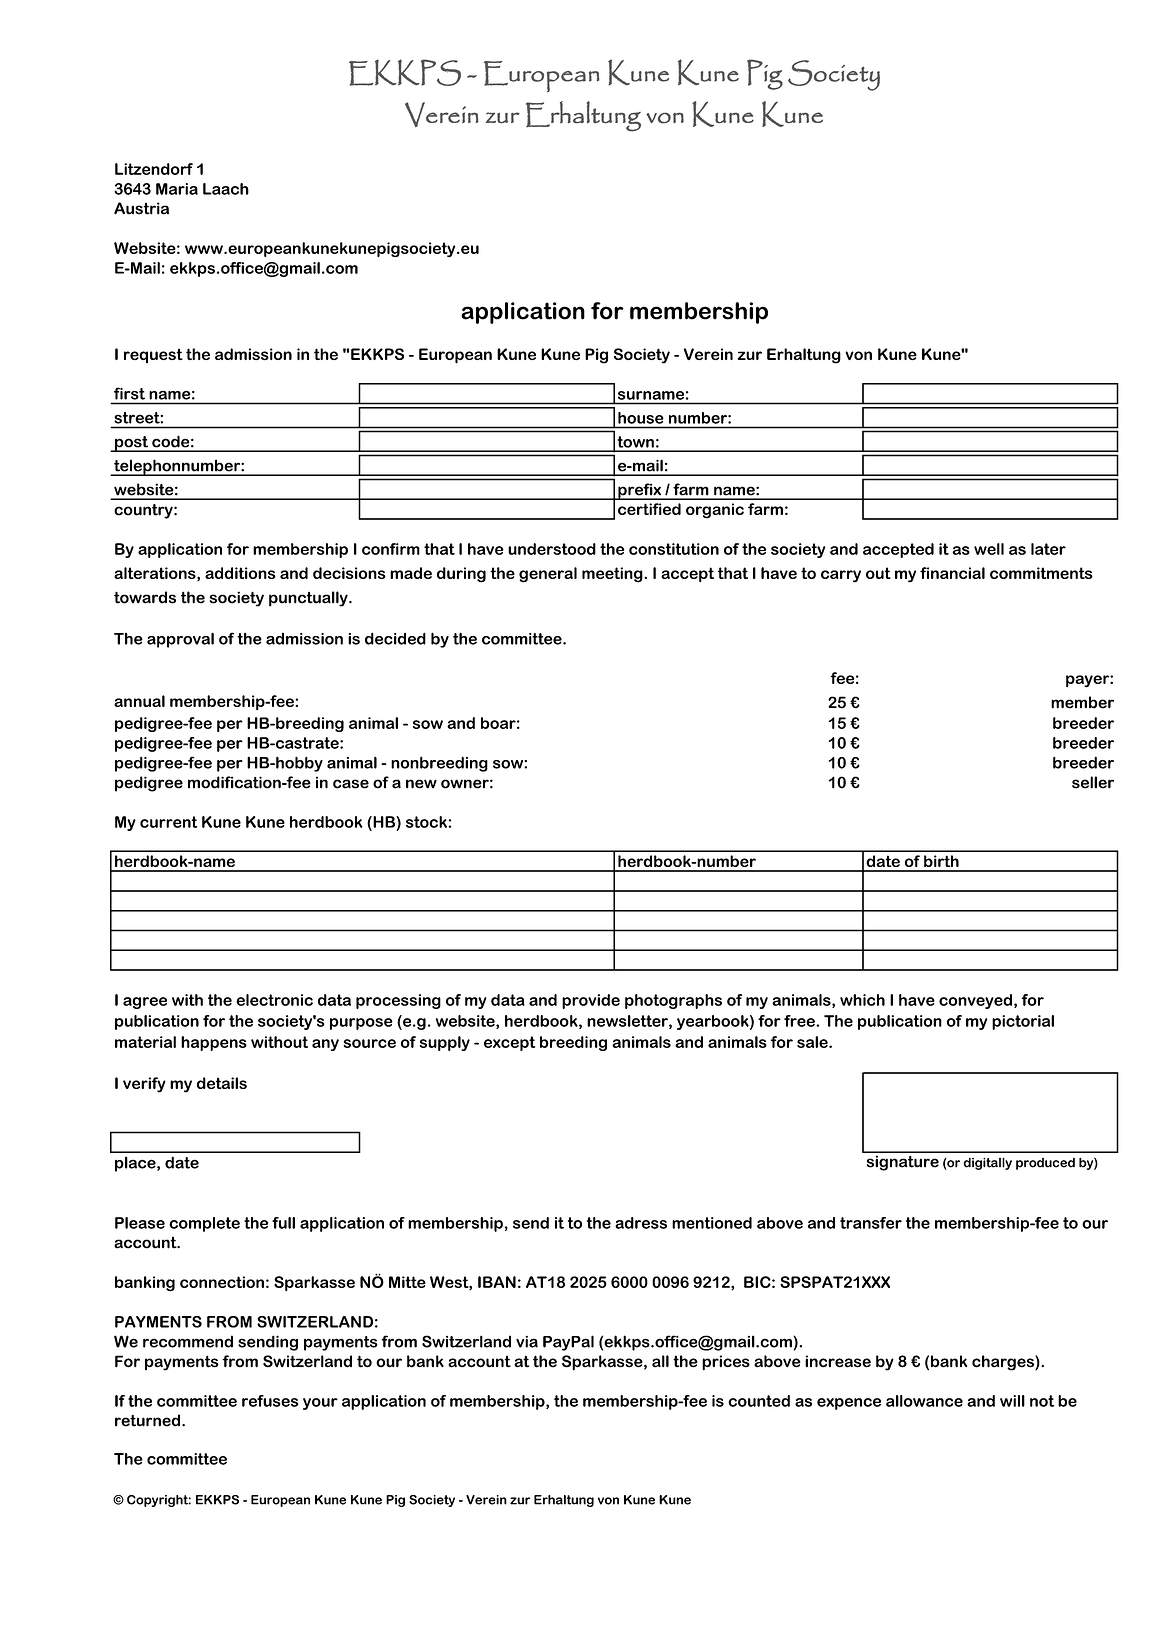 The height and width of the screenshot is (1632, 1154). I want to click on house, so click(640, 418).
